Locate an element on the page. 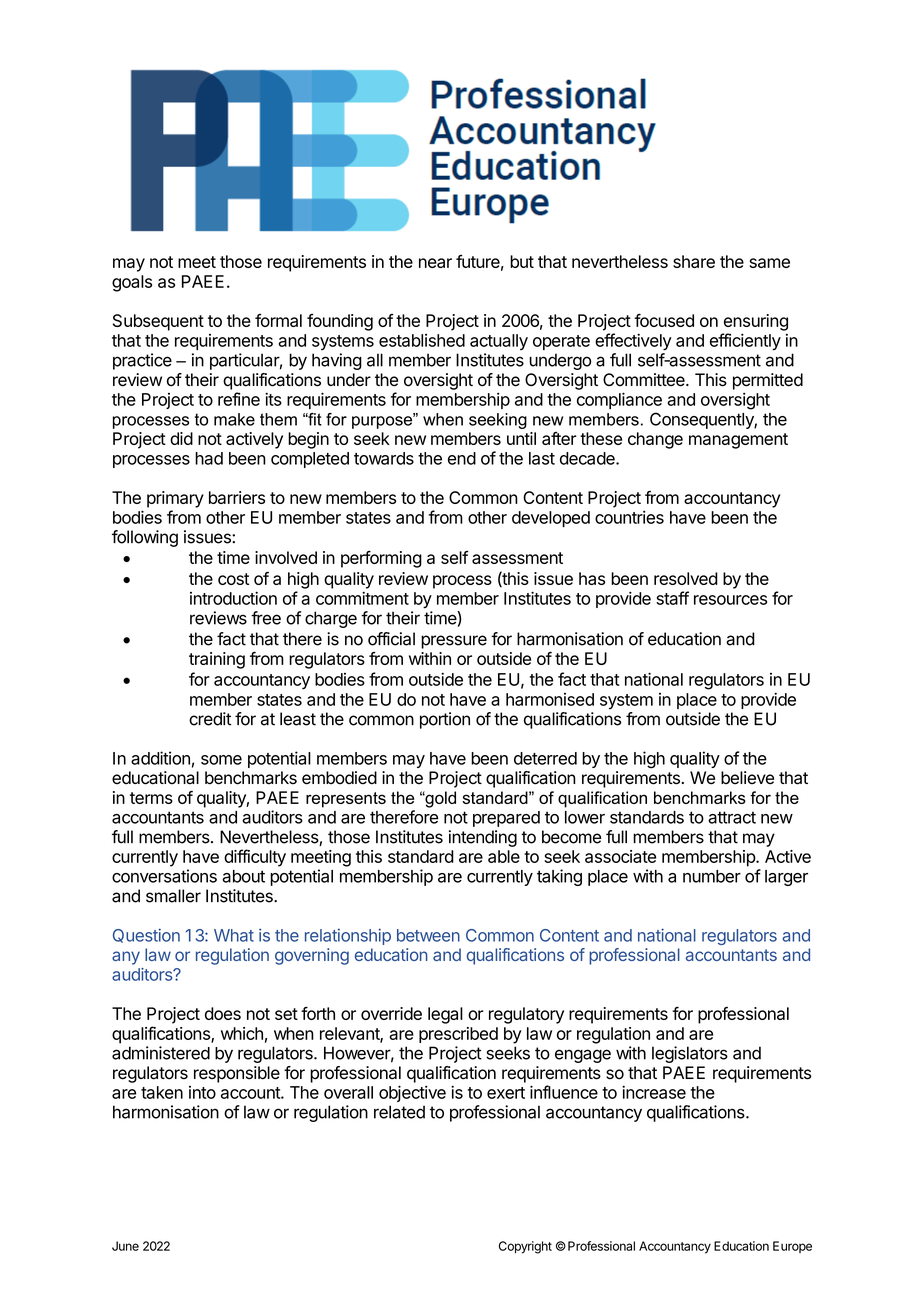 The width and height of the image is (924, 1308). resolved is located at coordinates (686, 578).
